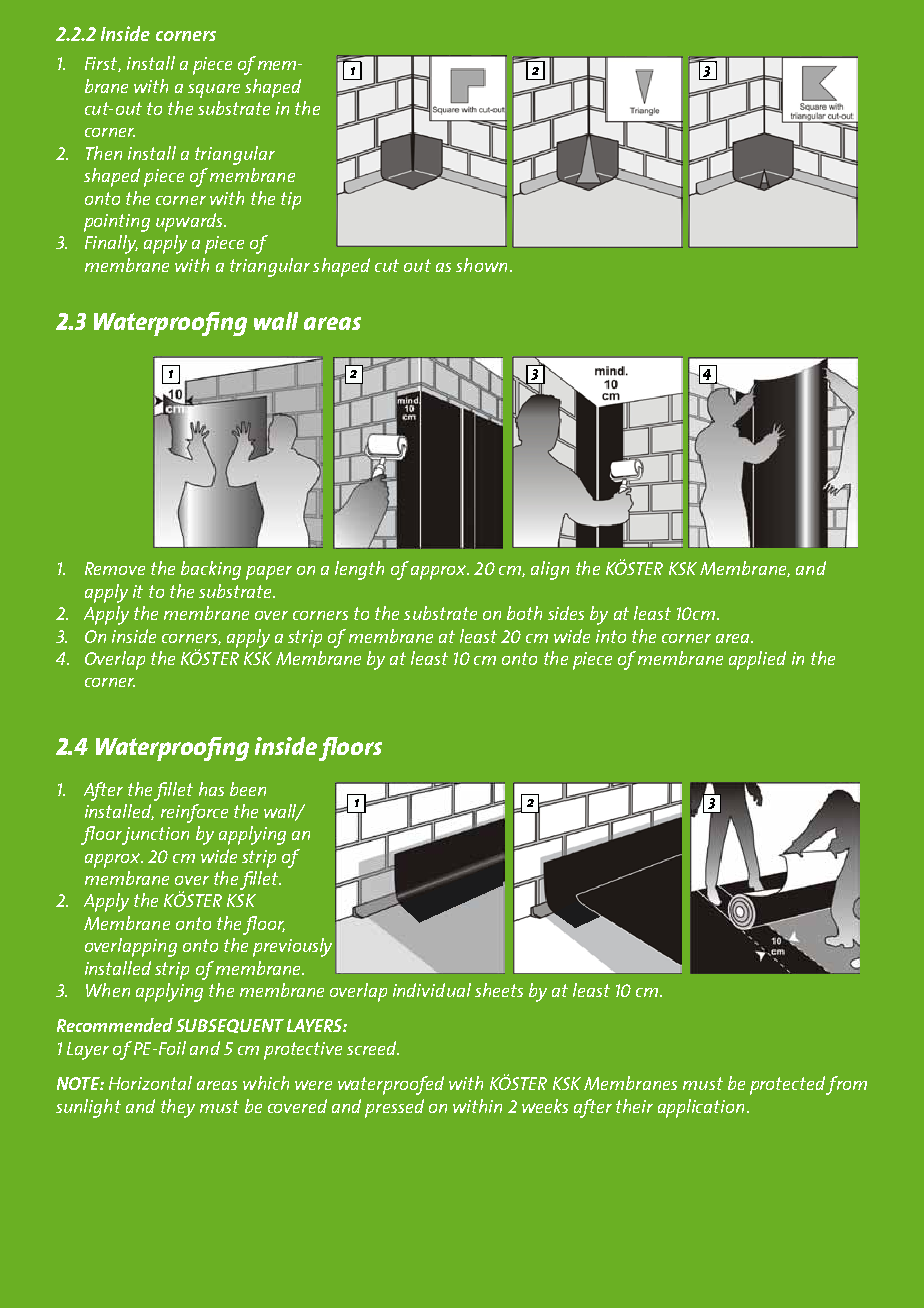 The image size is (924, 1308). What do you see at coordinates (481, 265) in the page?
I see `shown` at bounding box center [481, 265].
